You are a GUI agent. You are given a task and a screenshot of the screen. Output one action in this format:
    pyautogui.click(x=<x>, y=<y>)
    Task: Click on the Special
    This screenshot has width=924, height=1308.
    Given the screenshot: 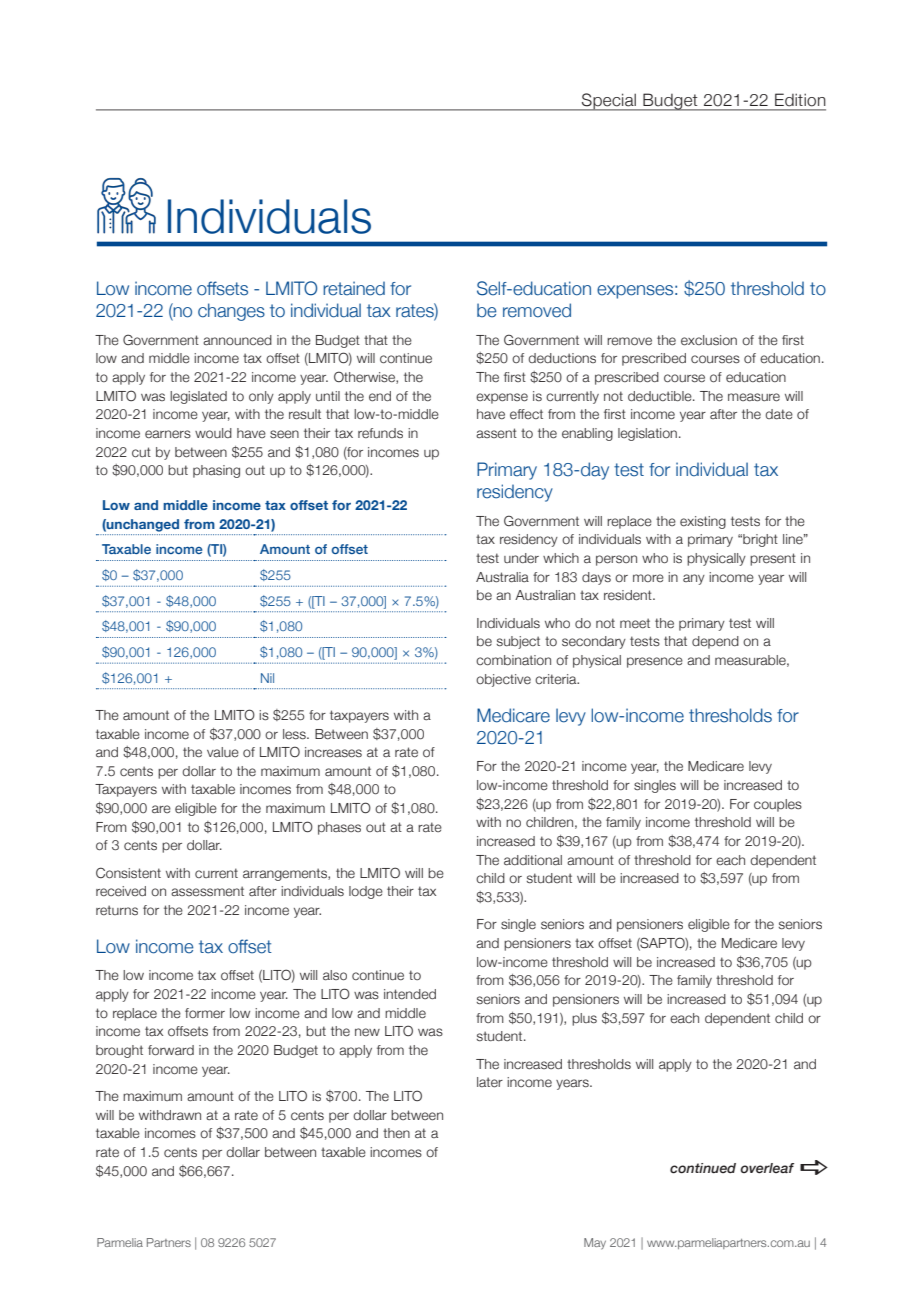 What is the action you would take?
    pyautogui.click(x=609, y=102)
